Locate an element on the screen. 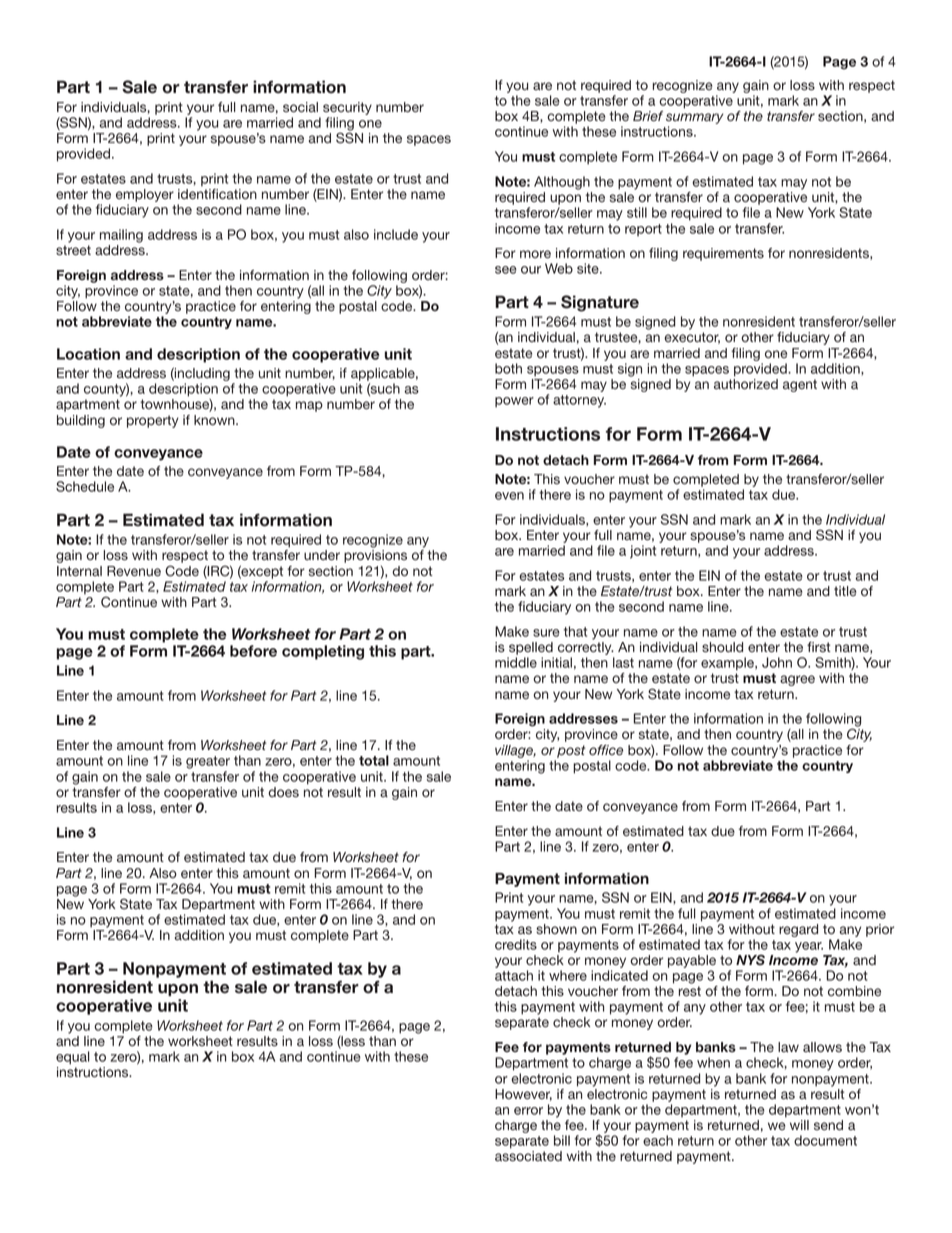  credits is located at coordinates (516, 944).
